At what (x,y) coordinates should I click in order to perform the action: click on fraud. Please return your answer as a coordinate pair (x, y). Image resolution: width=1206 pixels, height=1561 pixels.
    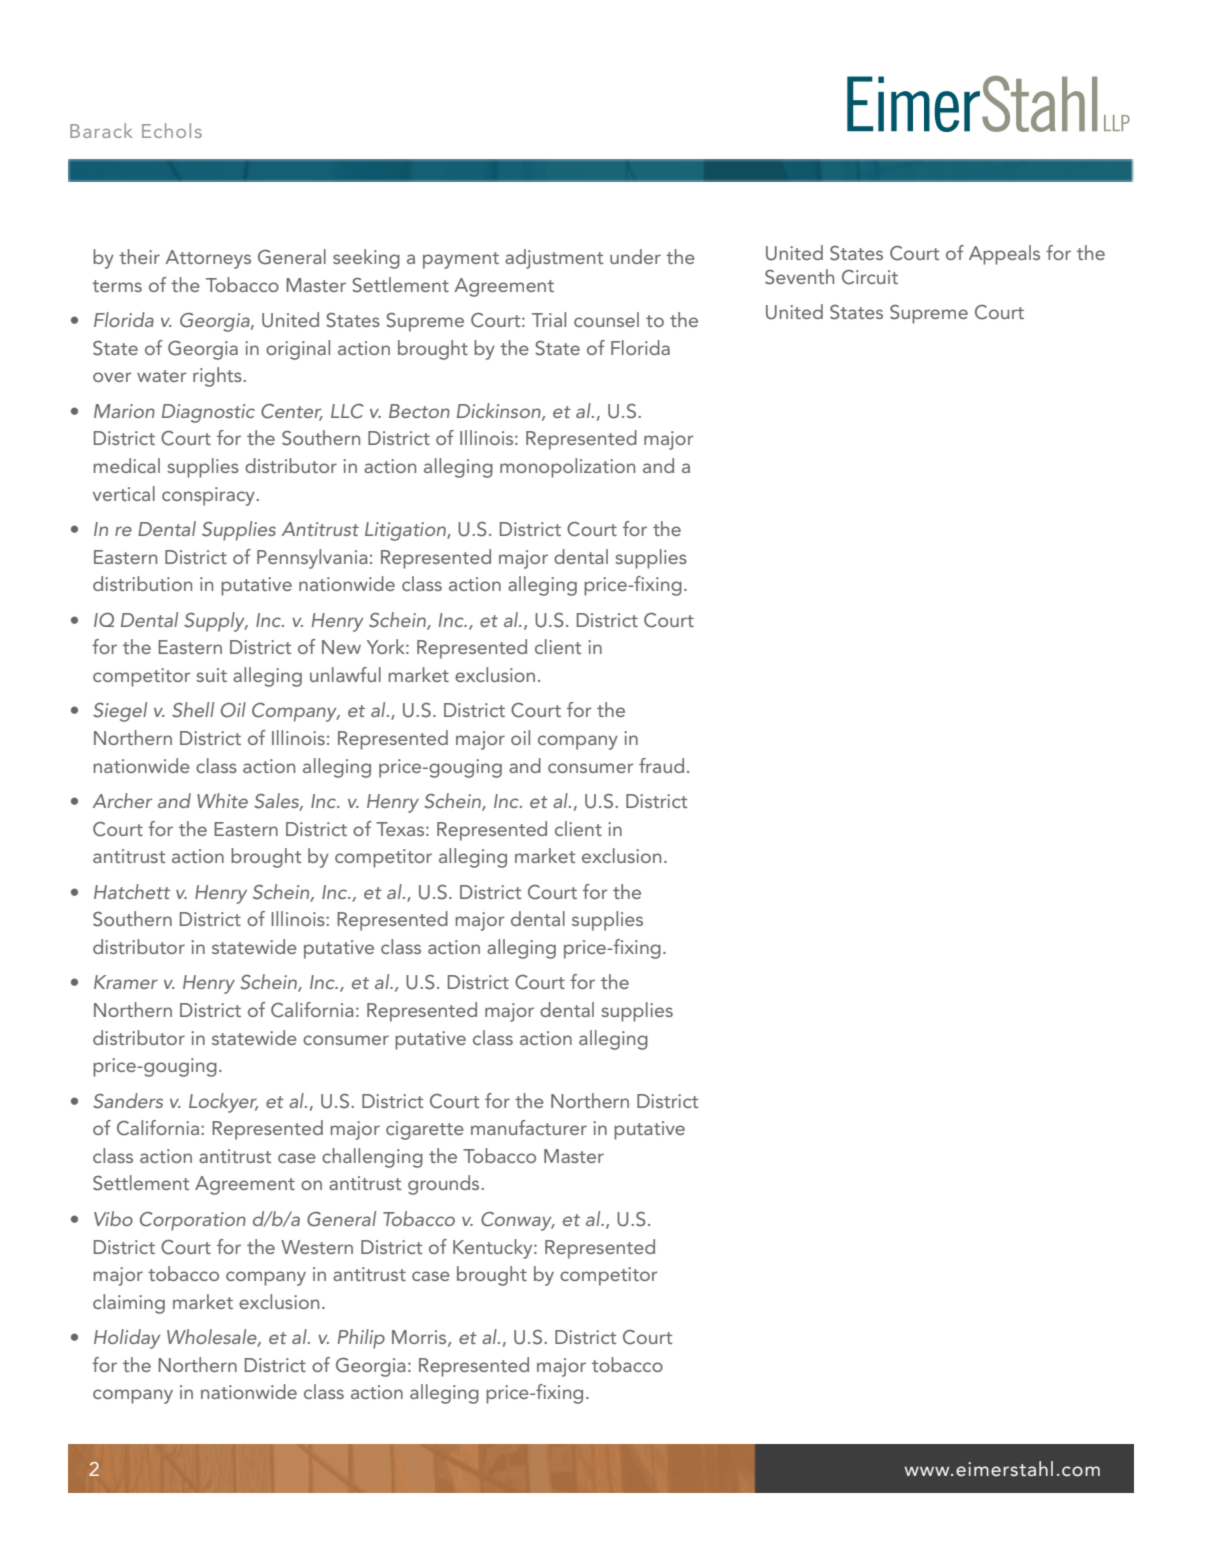
    Looking at the image, I should click on (661, 765).
